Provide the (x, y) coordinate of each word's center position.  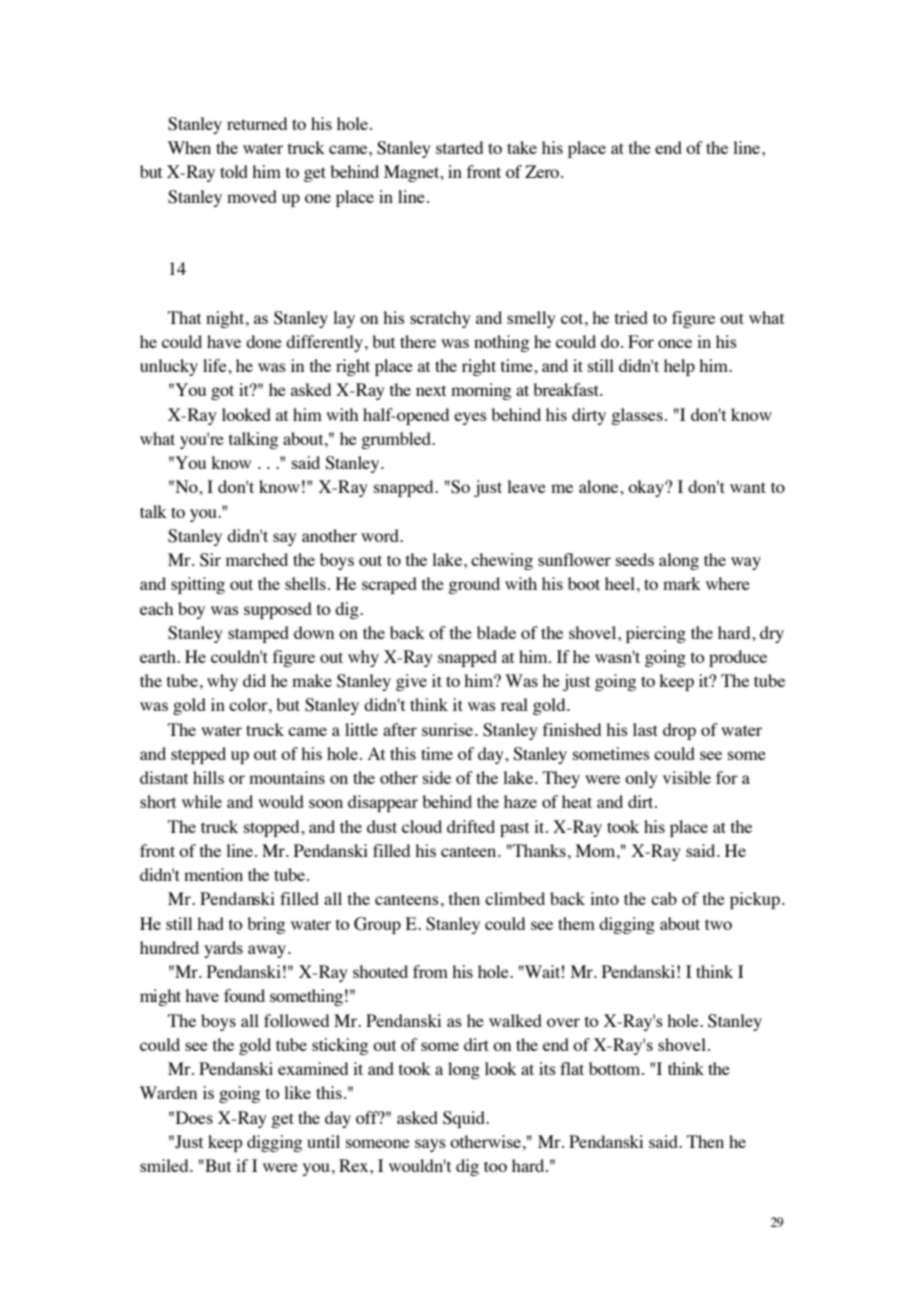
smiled (165, 1165)
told (234, 171)
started (459, 147)
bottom (616, 1068)
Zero (543, 171)
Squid (465, 1119)
